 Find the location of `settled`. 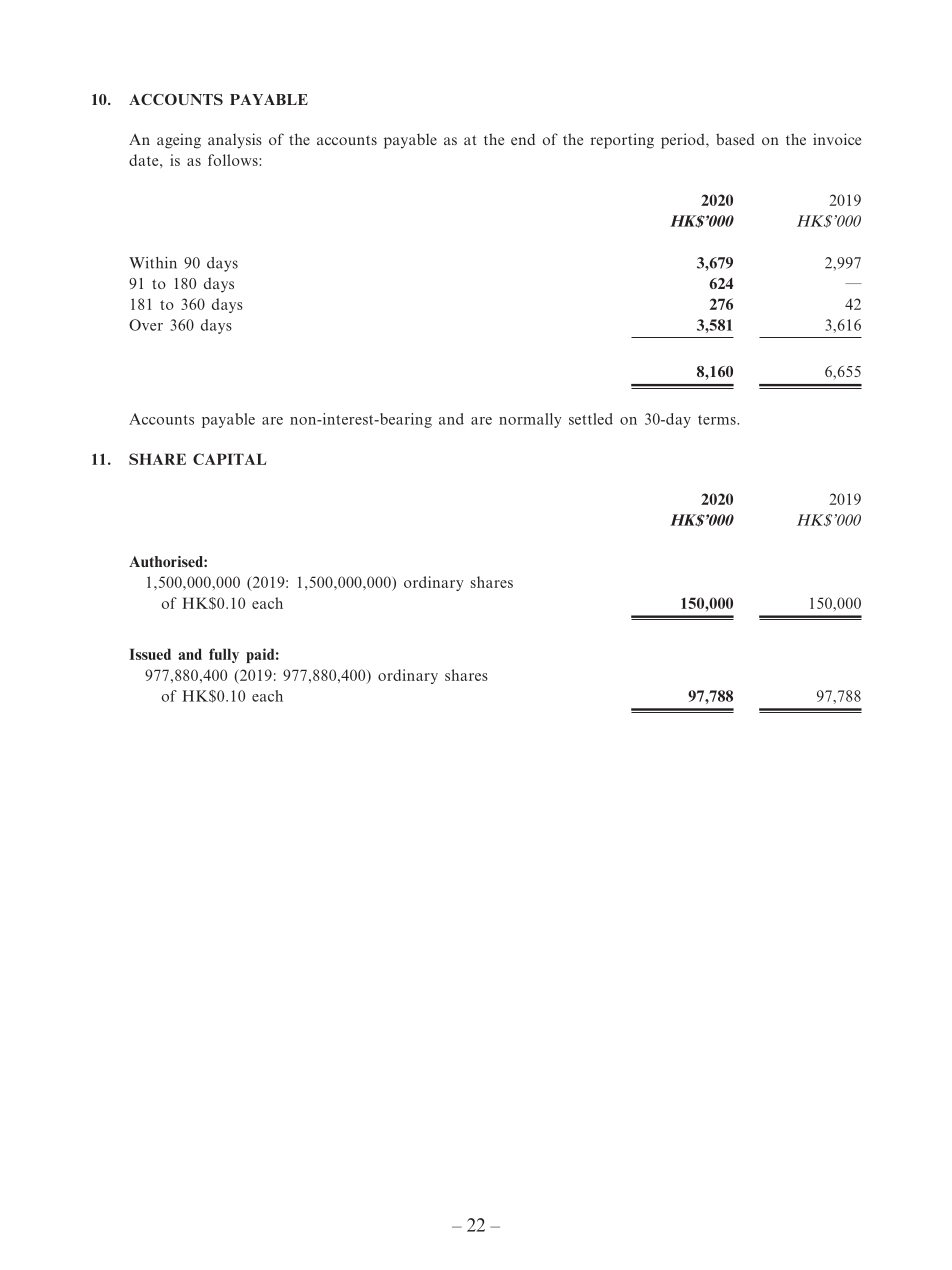

settled is located at coordinates (591, 419).
